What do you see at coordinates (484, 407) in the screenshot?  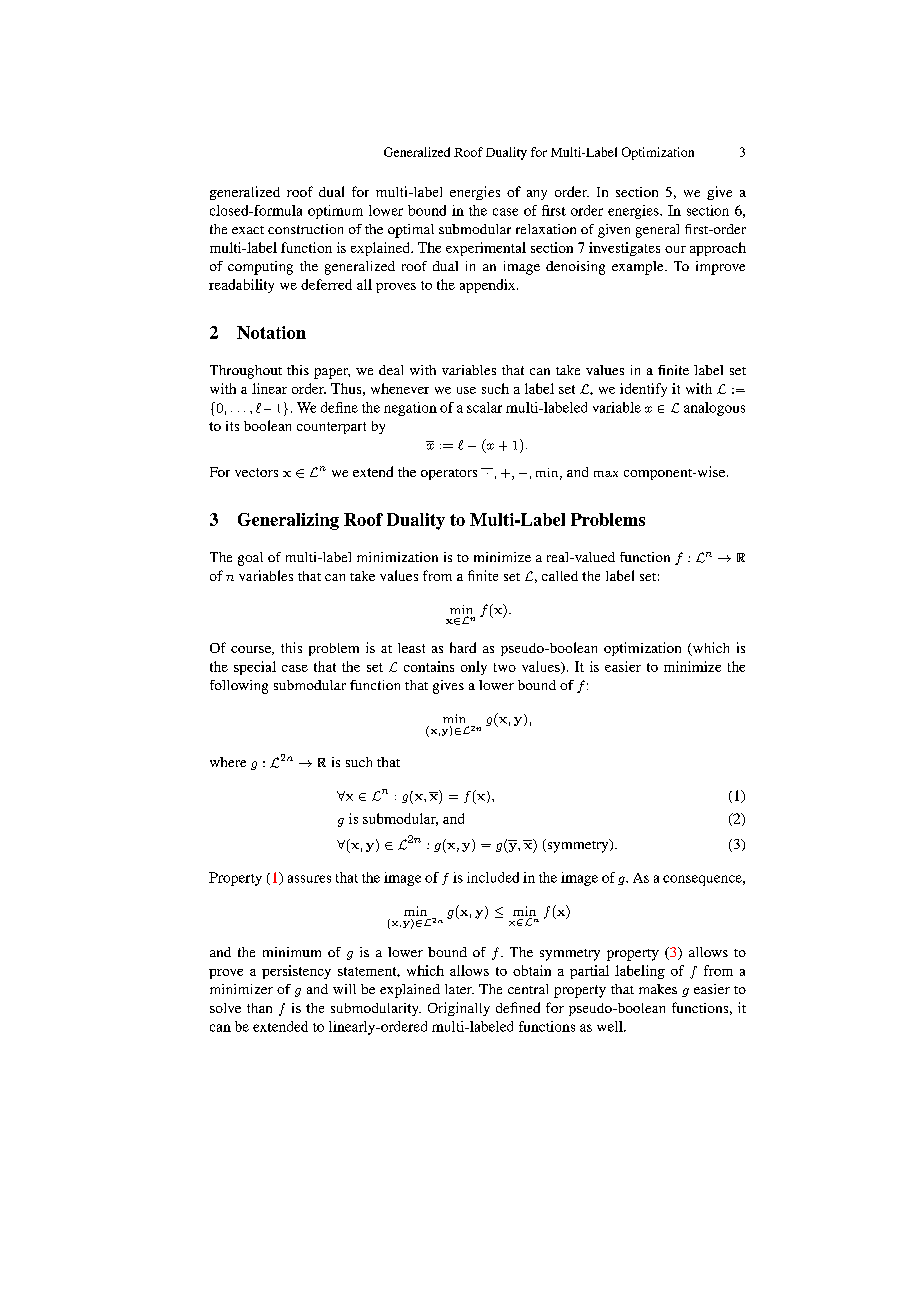 I see `scalar` at bounding box center [484, 407].
